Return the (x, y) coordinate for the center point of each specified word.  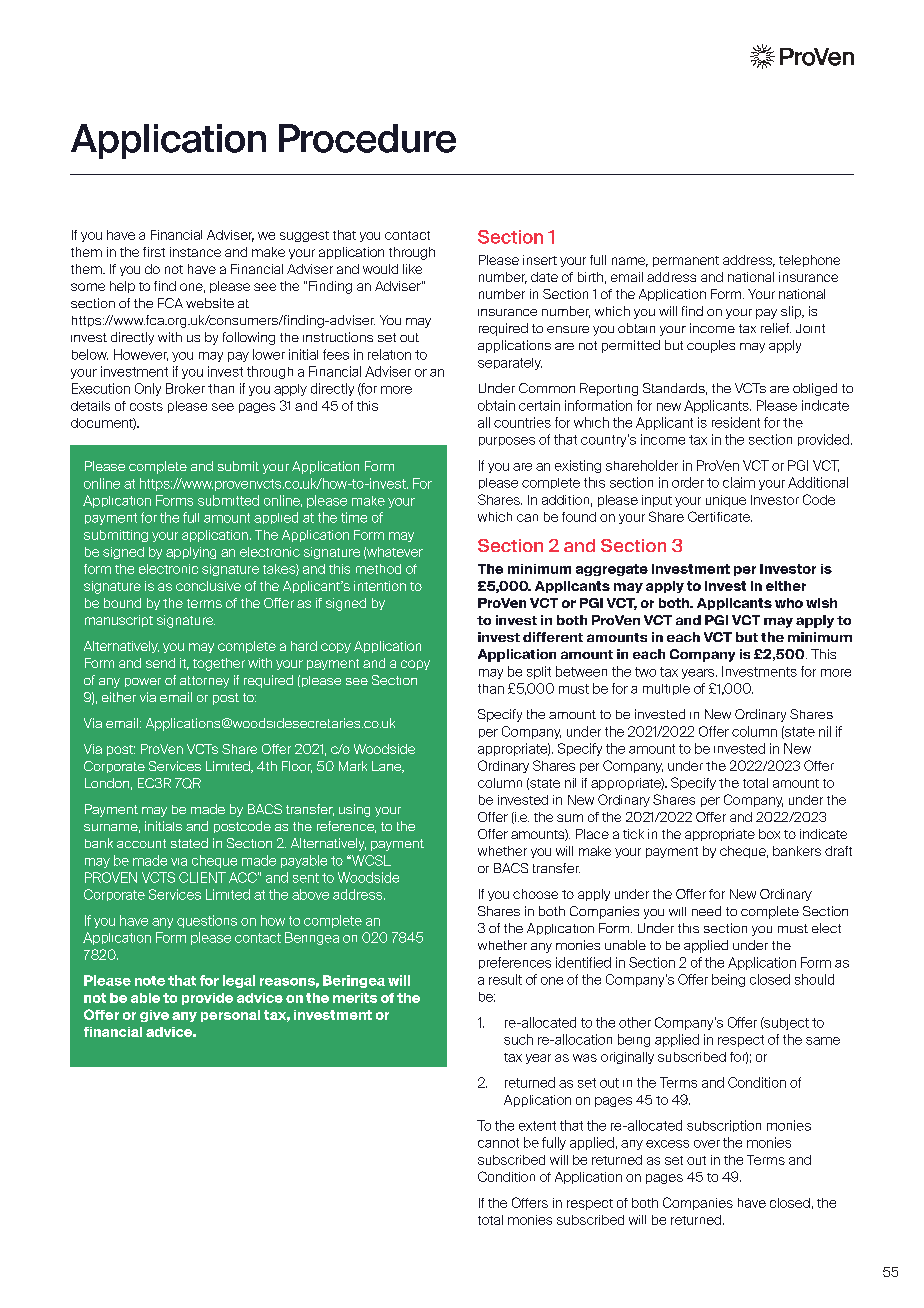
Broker (185, 388)
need (706, 911)
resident (736, 422)
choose (535, 894)
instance (195, 252)
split (539, 672)
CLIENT (202, 877)
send (160, 663)
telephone (809, 261)
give (154, 1016)
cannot (498, 1143)
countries (522, 422)
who (789, 603)
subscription (724, 1126)
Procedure (367, 138)
